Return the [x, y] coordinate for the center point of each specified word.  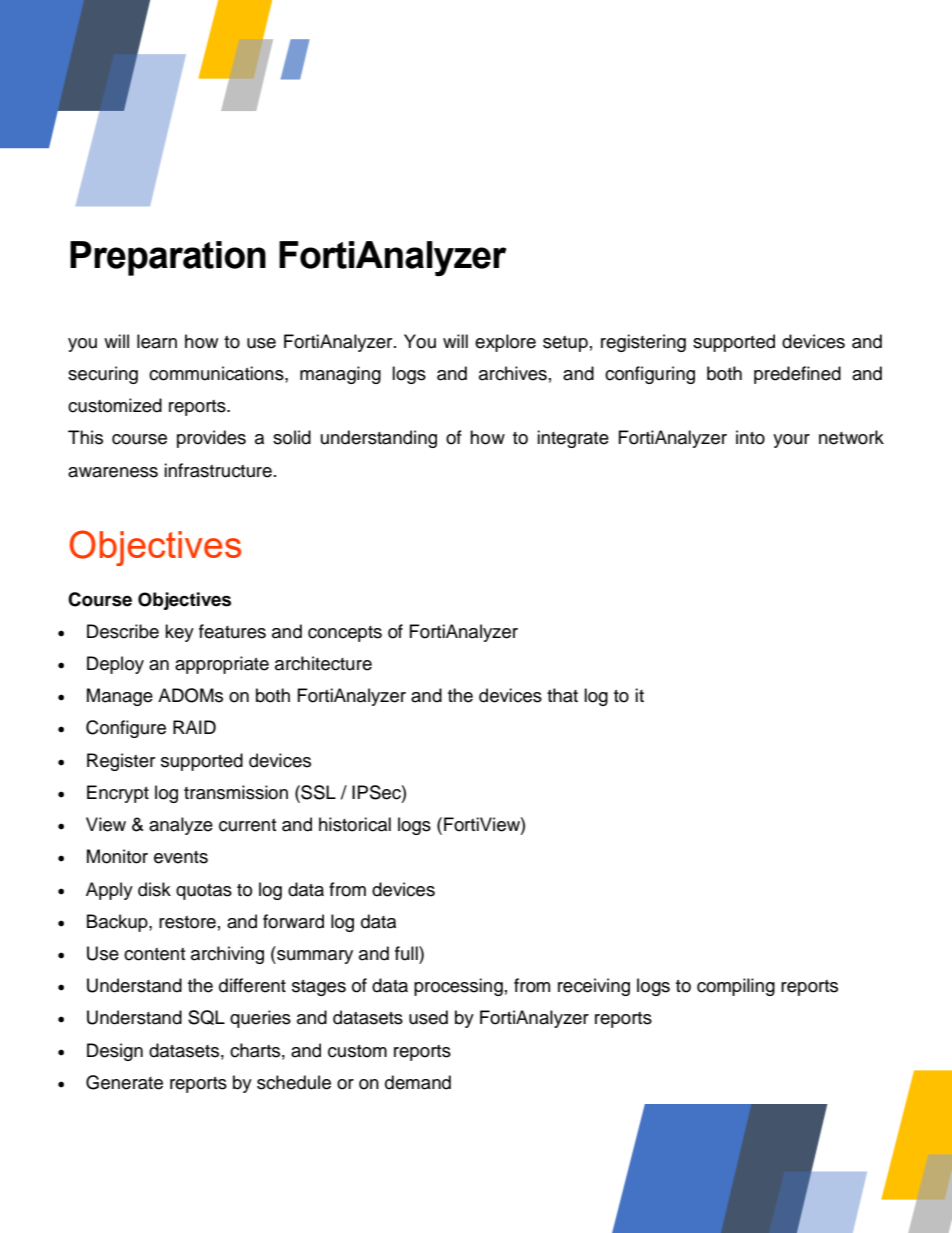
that [562, 695]
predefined [797, 375]
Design [115, 1052]
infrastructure [218, 470]
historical [355, 824]
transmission [236, 792]
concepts [345, 634]
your [791, 441]
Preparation [168, 258]
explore [505, 343]
